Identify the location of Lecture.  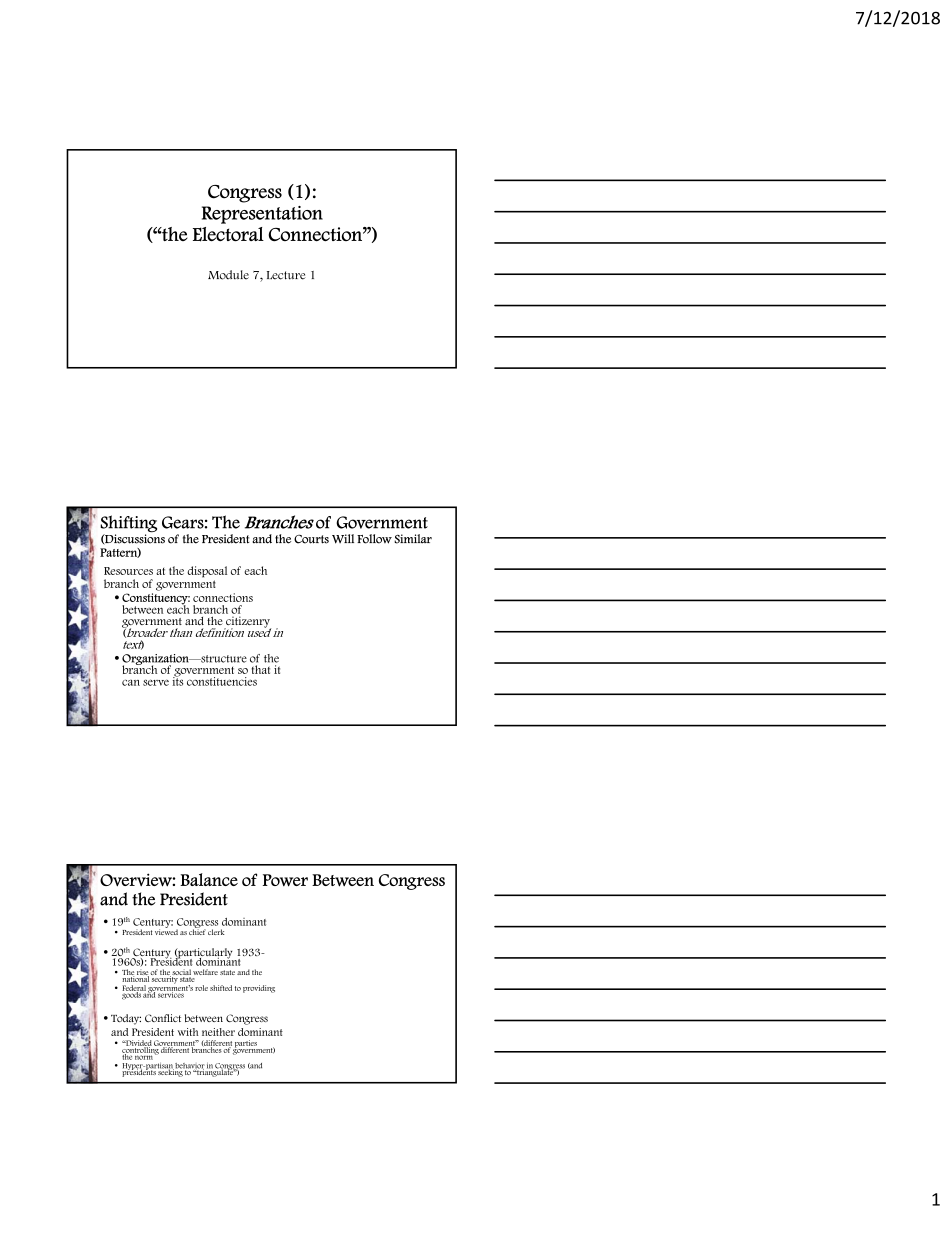
(286, 275).
